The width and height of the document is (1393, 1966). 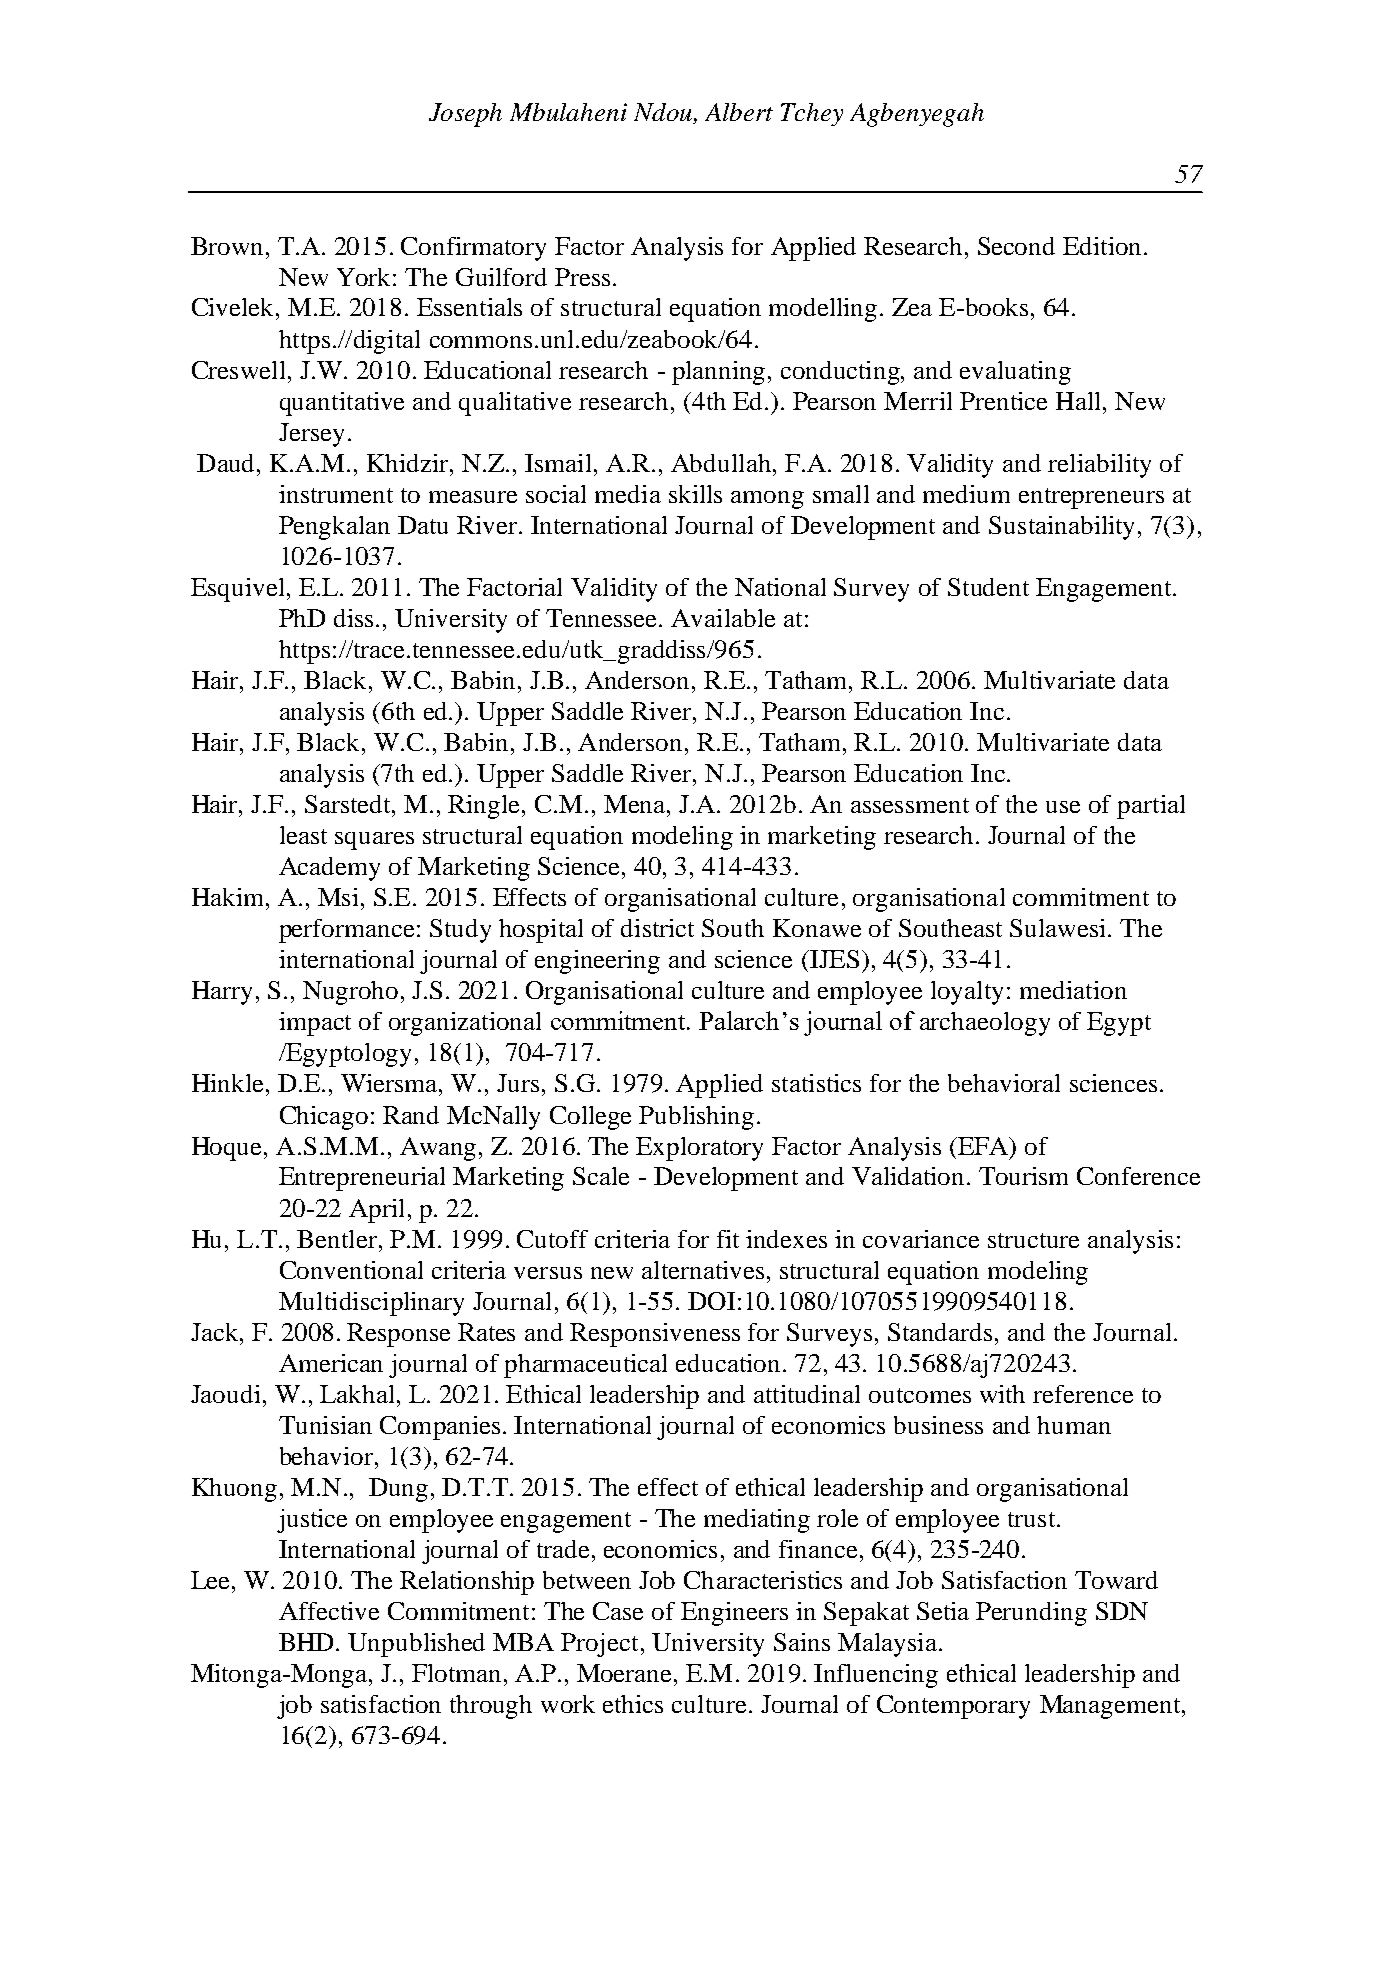 I want to click on Msi, so click(x=338, y=897).
